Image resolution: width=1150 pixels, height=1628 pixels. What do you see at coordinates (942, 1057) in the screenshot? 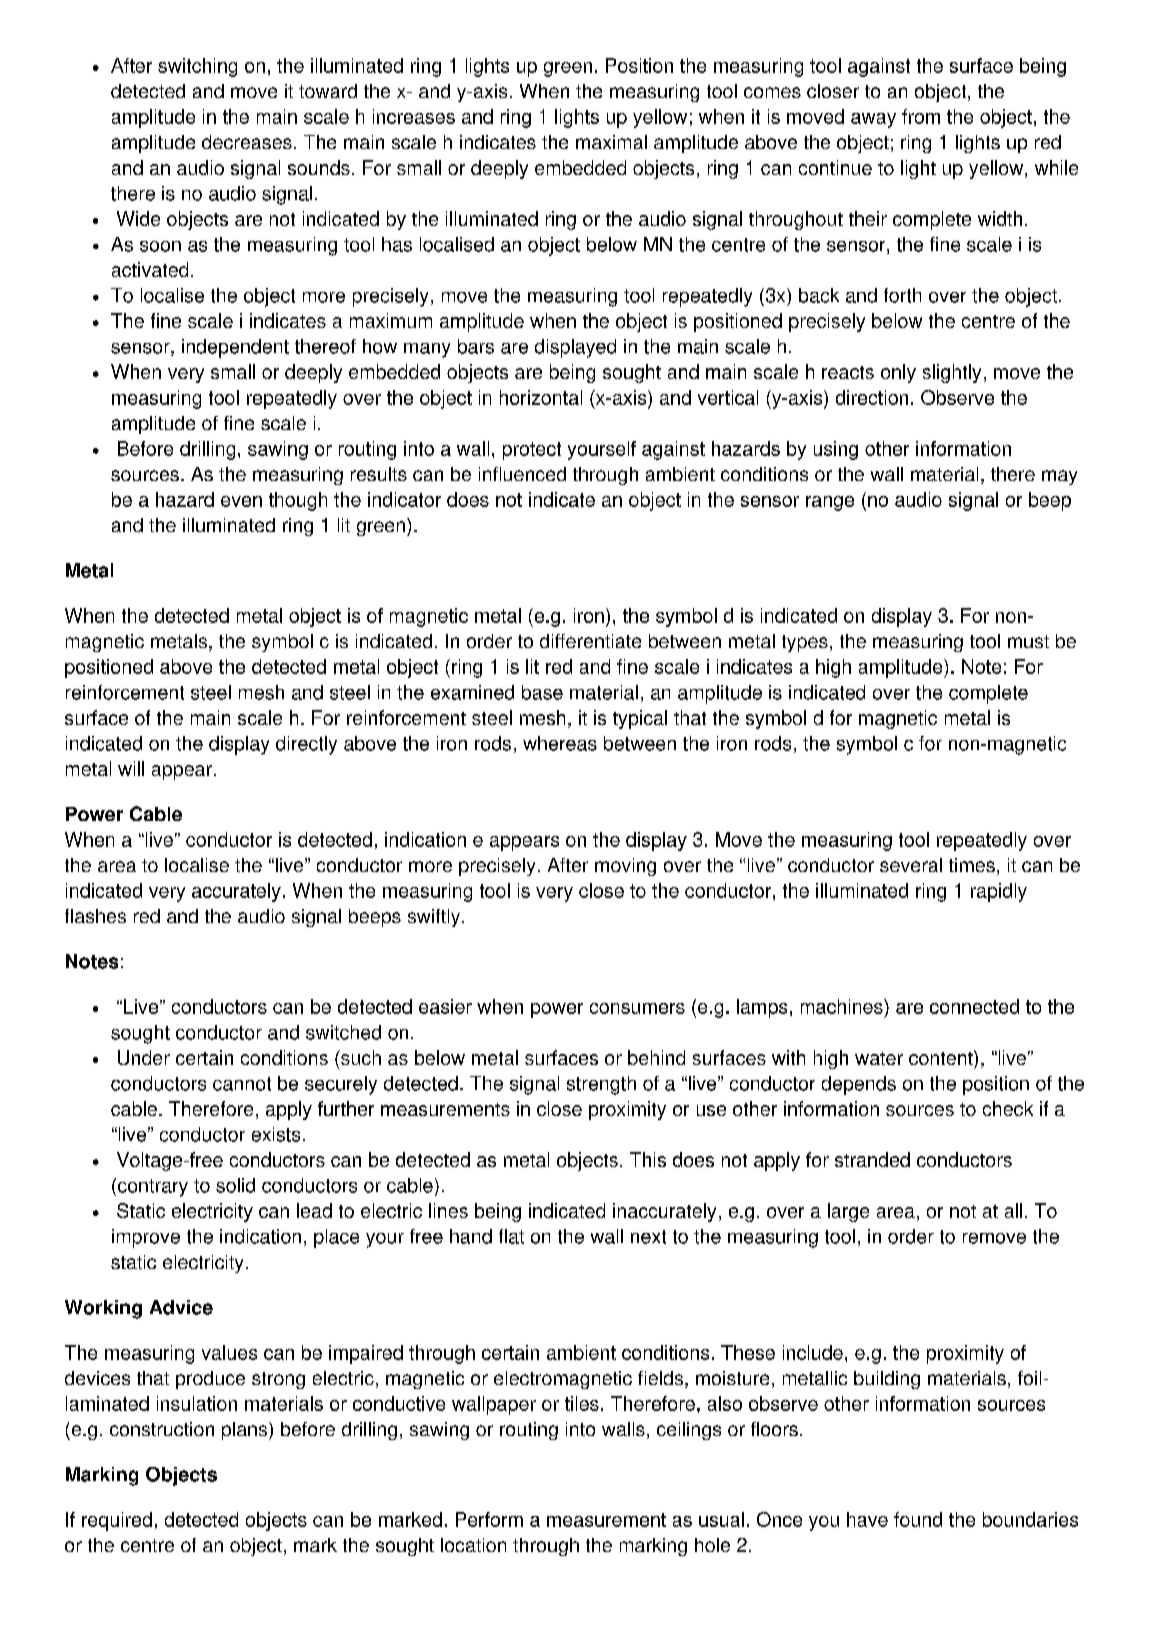
I see `content` at bounding box center [942, 1057].
